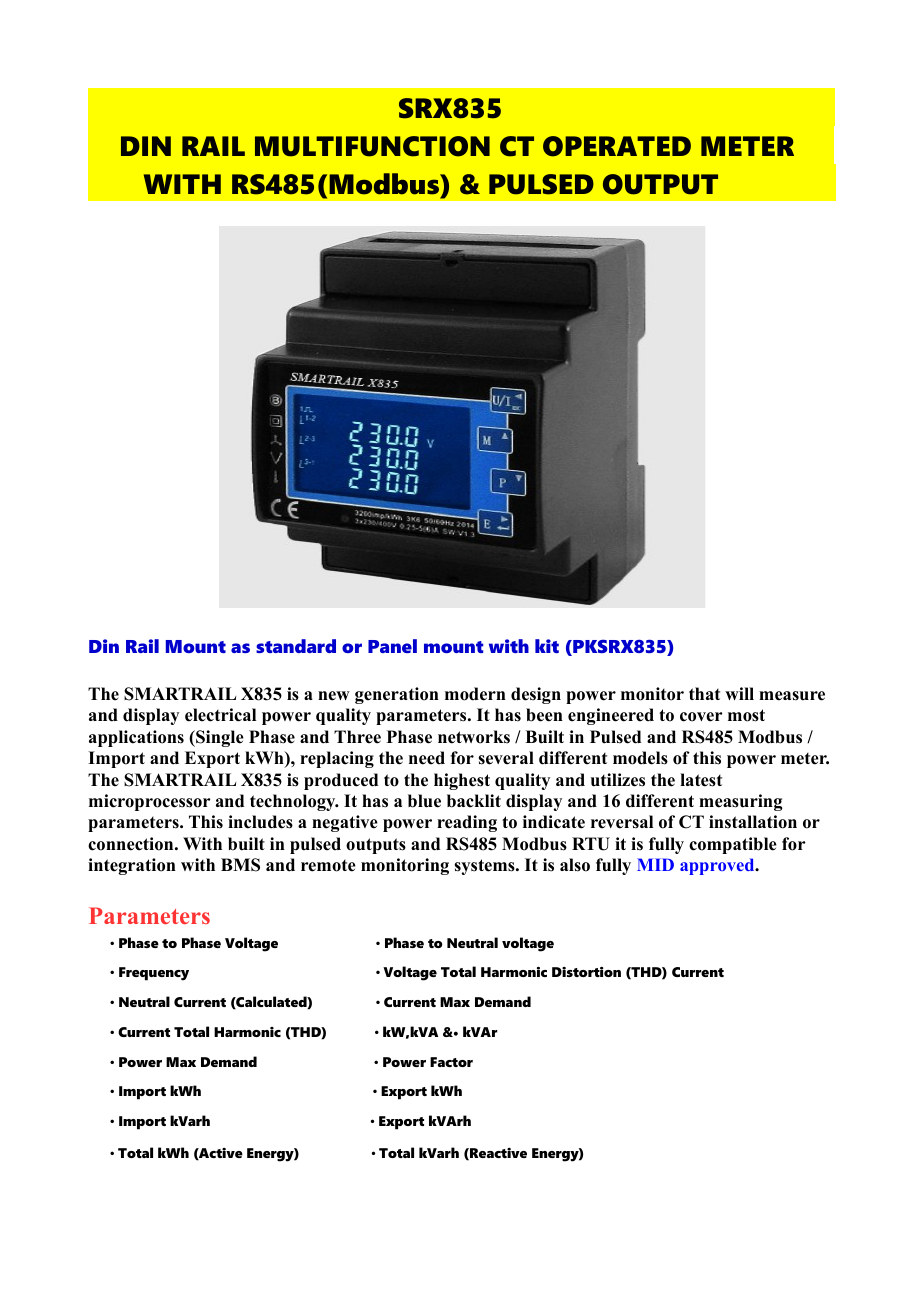 Image resolution: width=924 pixels, height=1308 pixels. What do you see at coordinates (154, 974) in the image?
I see `Frequency` at bounding box center [154, 974].
